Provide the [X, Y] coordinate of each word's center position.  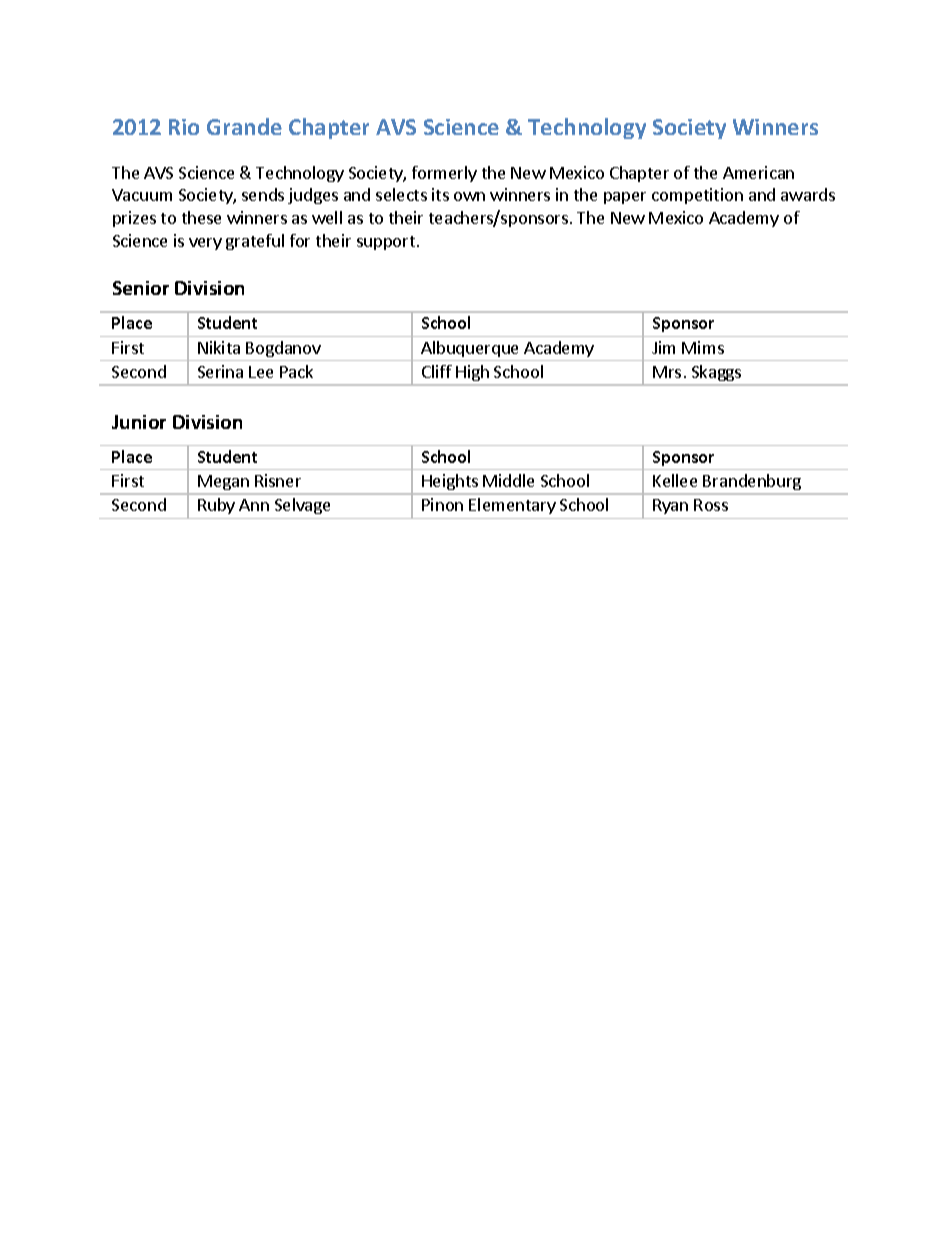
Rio [184, 127]
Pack [296, 371]
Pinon [442, 504]
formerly [444, 174]
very [205, 244]
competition [697, 196]
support [386, 243]
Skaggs [716, 373]
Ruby [216, 506]
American [758, 172]
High [472, 373]
